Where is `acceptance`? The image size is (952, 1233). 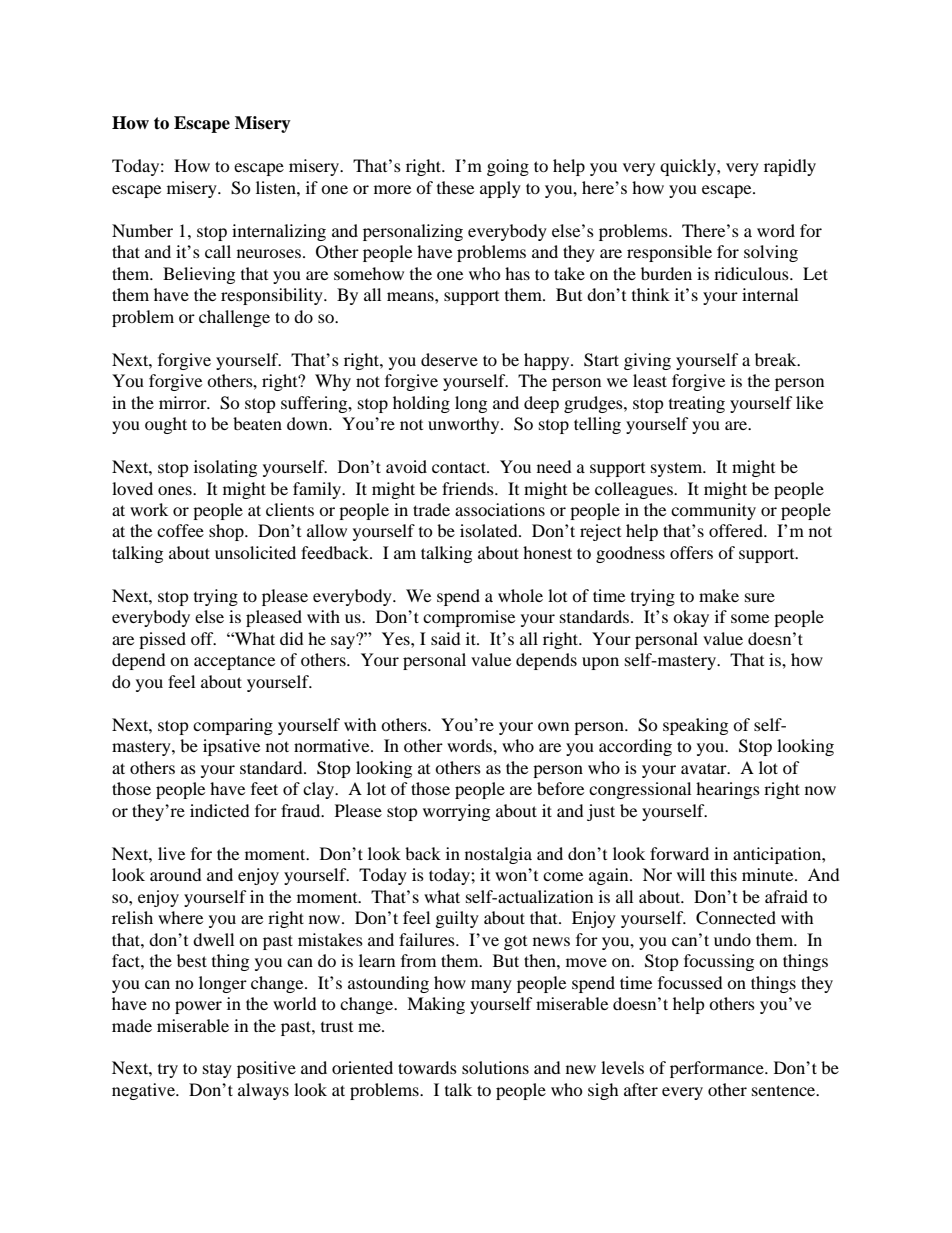
acceptance is located at coordinates (234, 663).
